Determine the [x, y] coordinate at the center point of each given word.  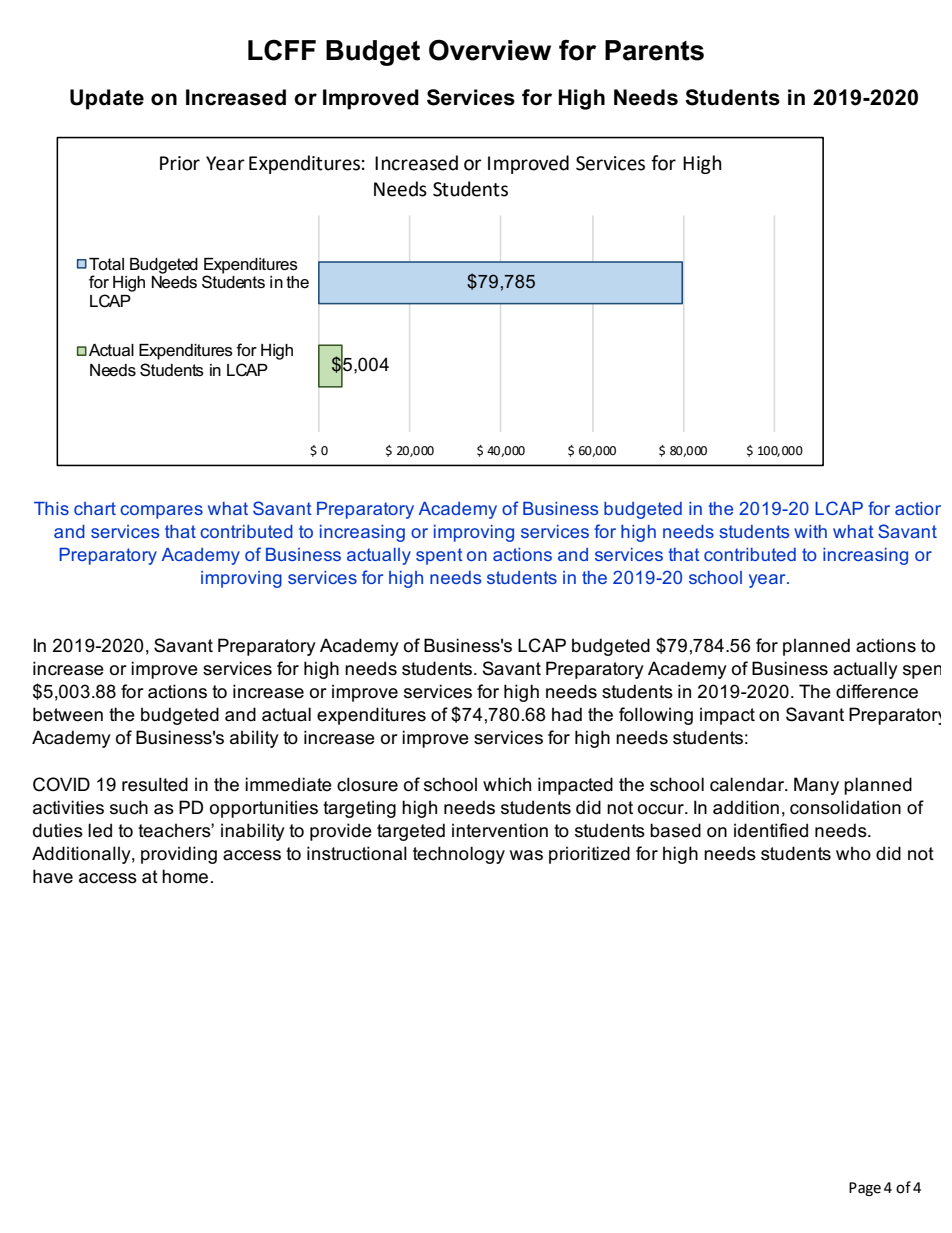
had [567, 714]
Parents [654, 50]
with [810, 531]
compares [161, 512]
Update [107, 99]
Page [865, 1189]
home [185, 876]
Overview [490, 50]
